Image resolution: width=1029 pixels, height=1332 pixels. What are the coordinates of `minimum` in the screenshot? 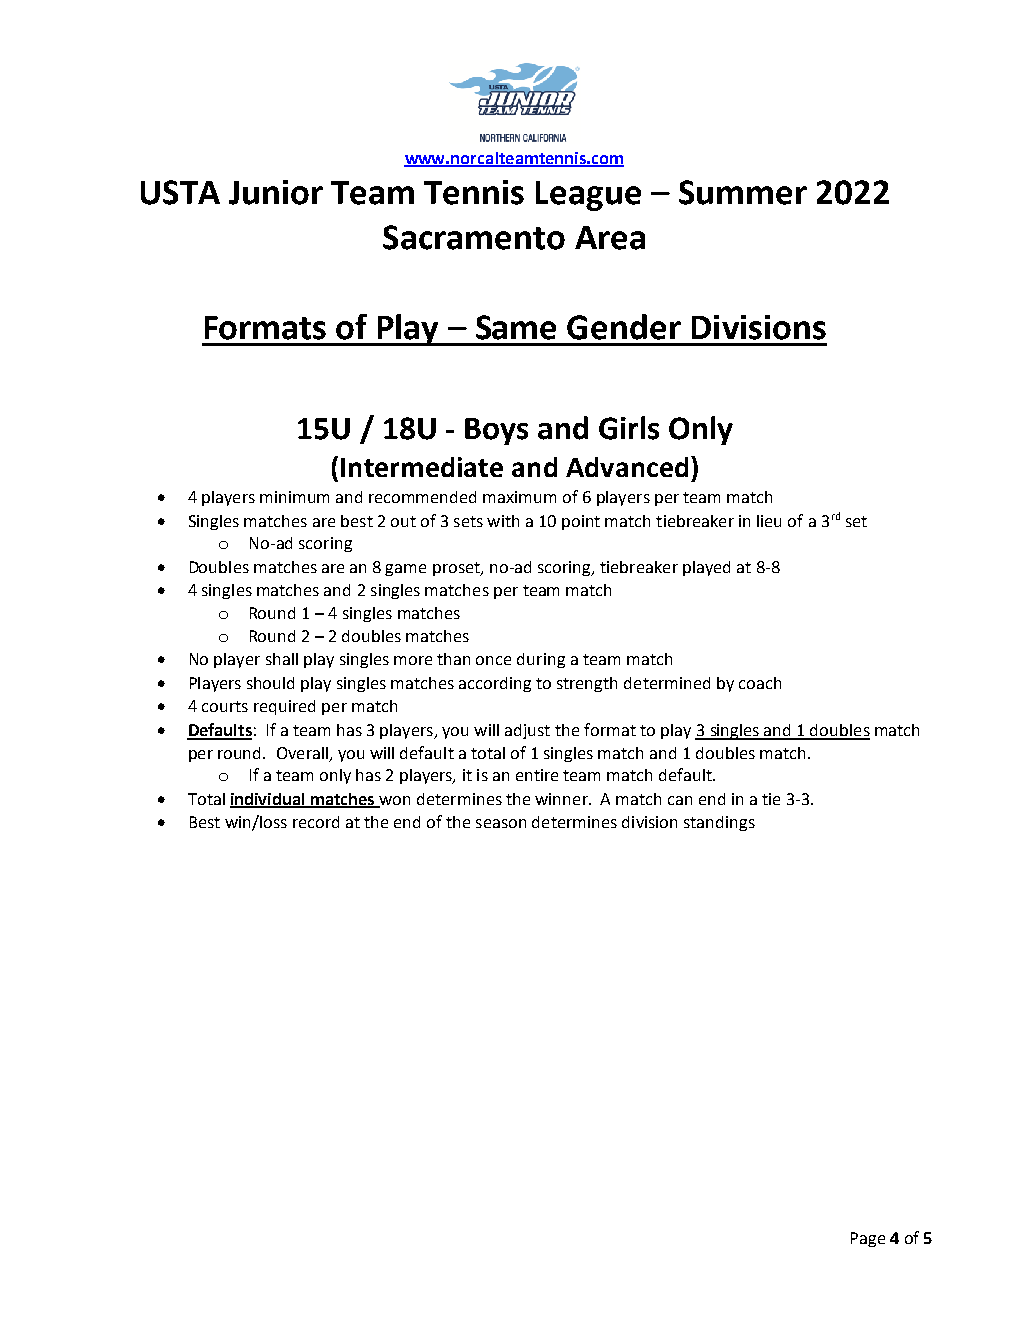 It's located at (294, 497).
